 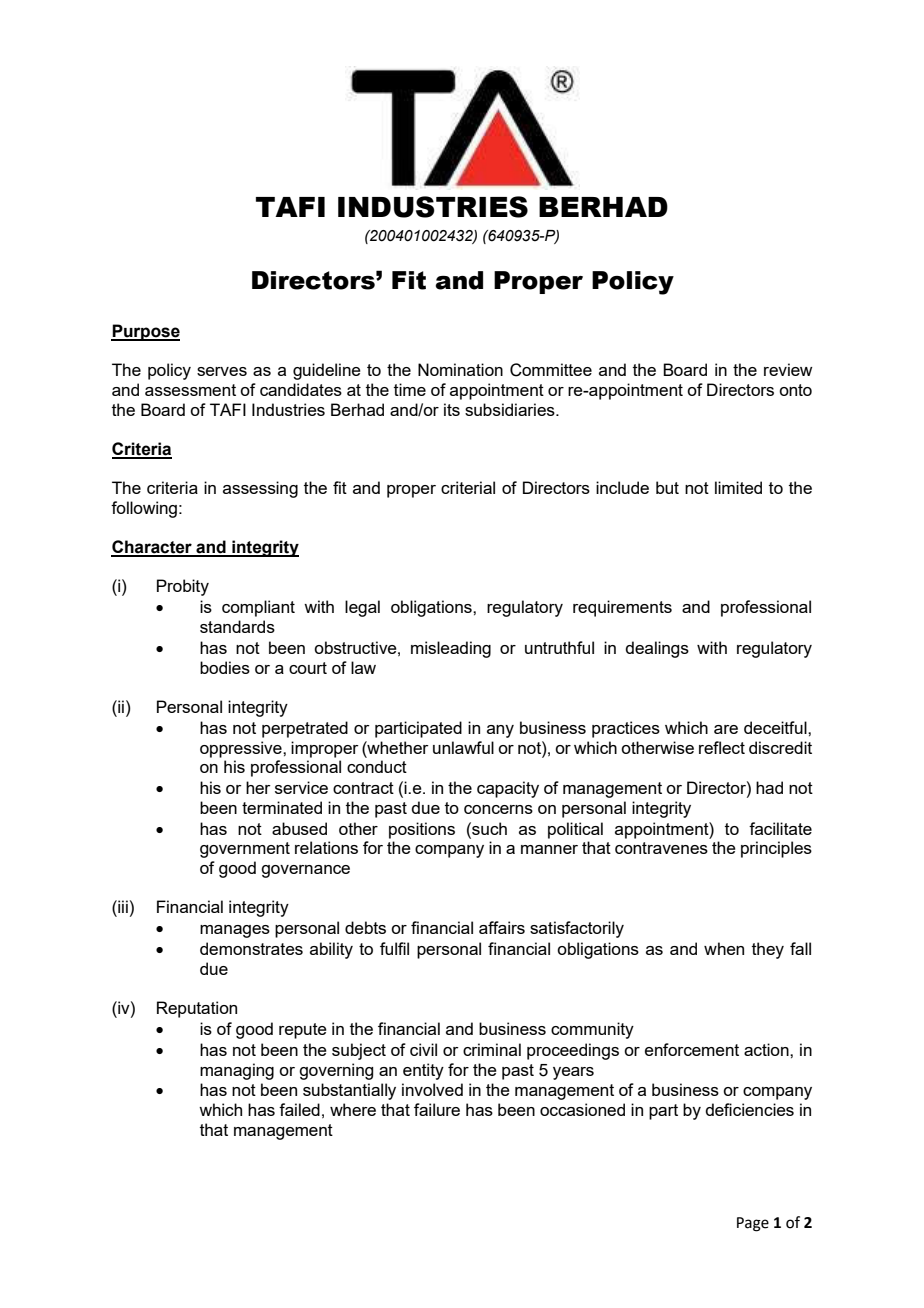 What do you see at coordinates (788, 369) in the page?
I see `review` at bounding box center [788, 369].
